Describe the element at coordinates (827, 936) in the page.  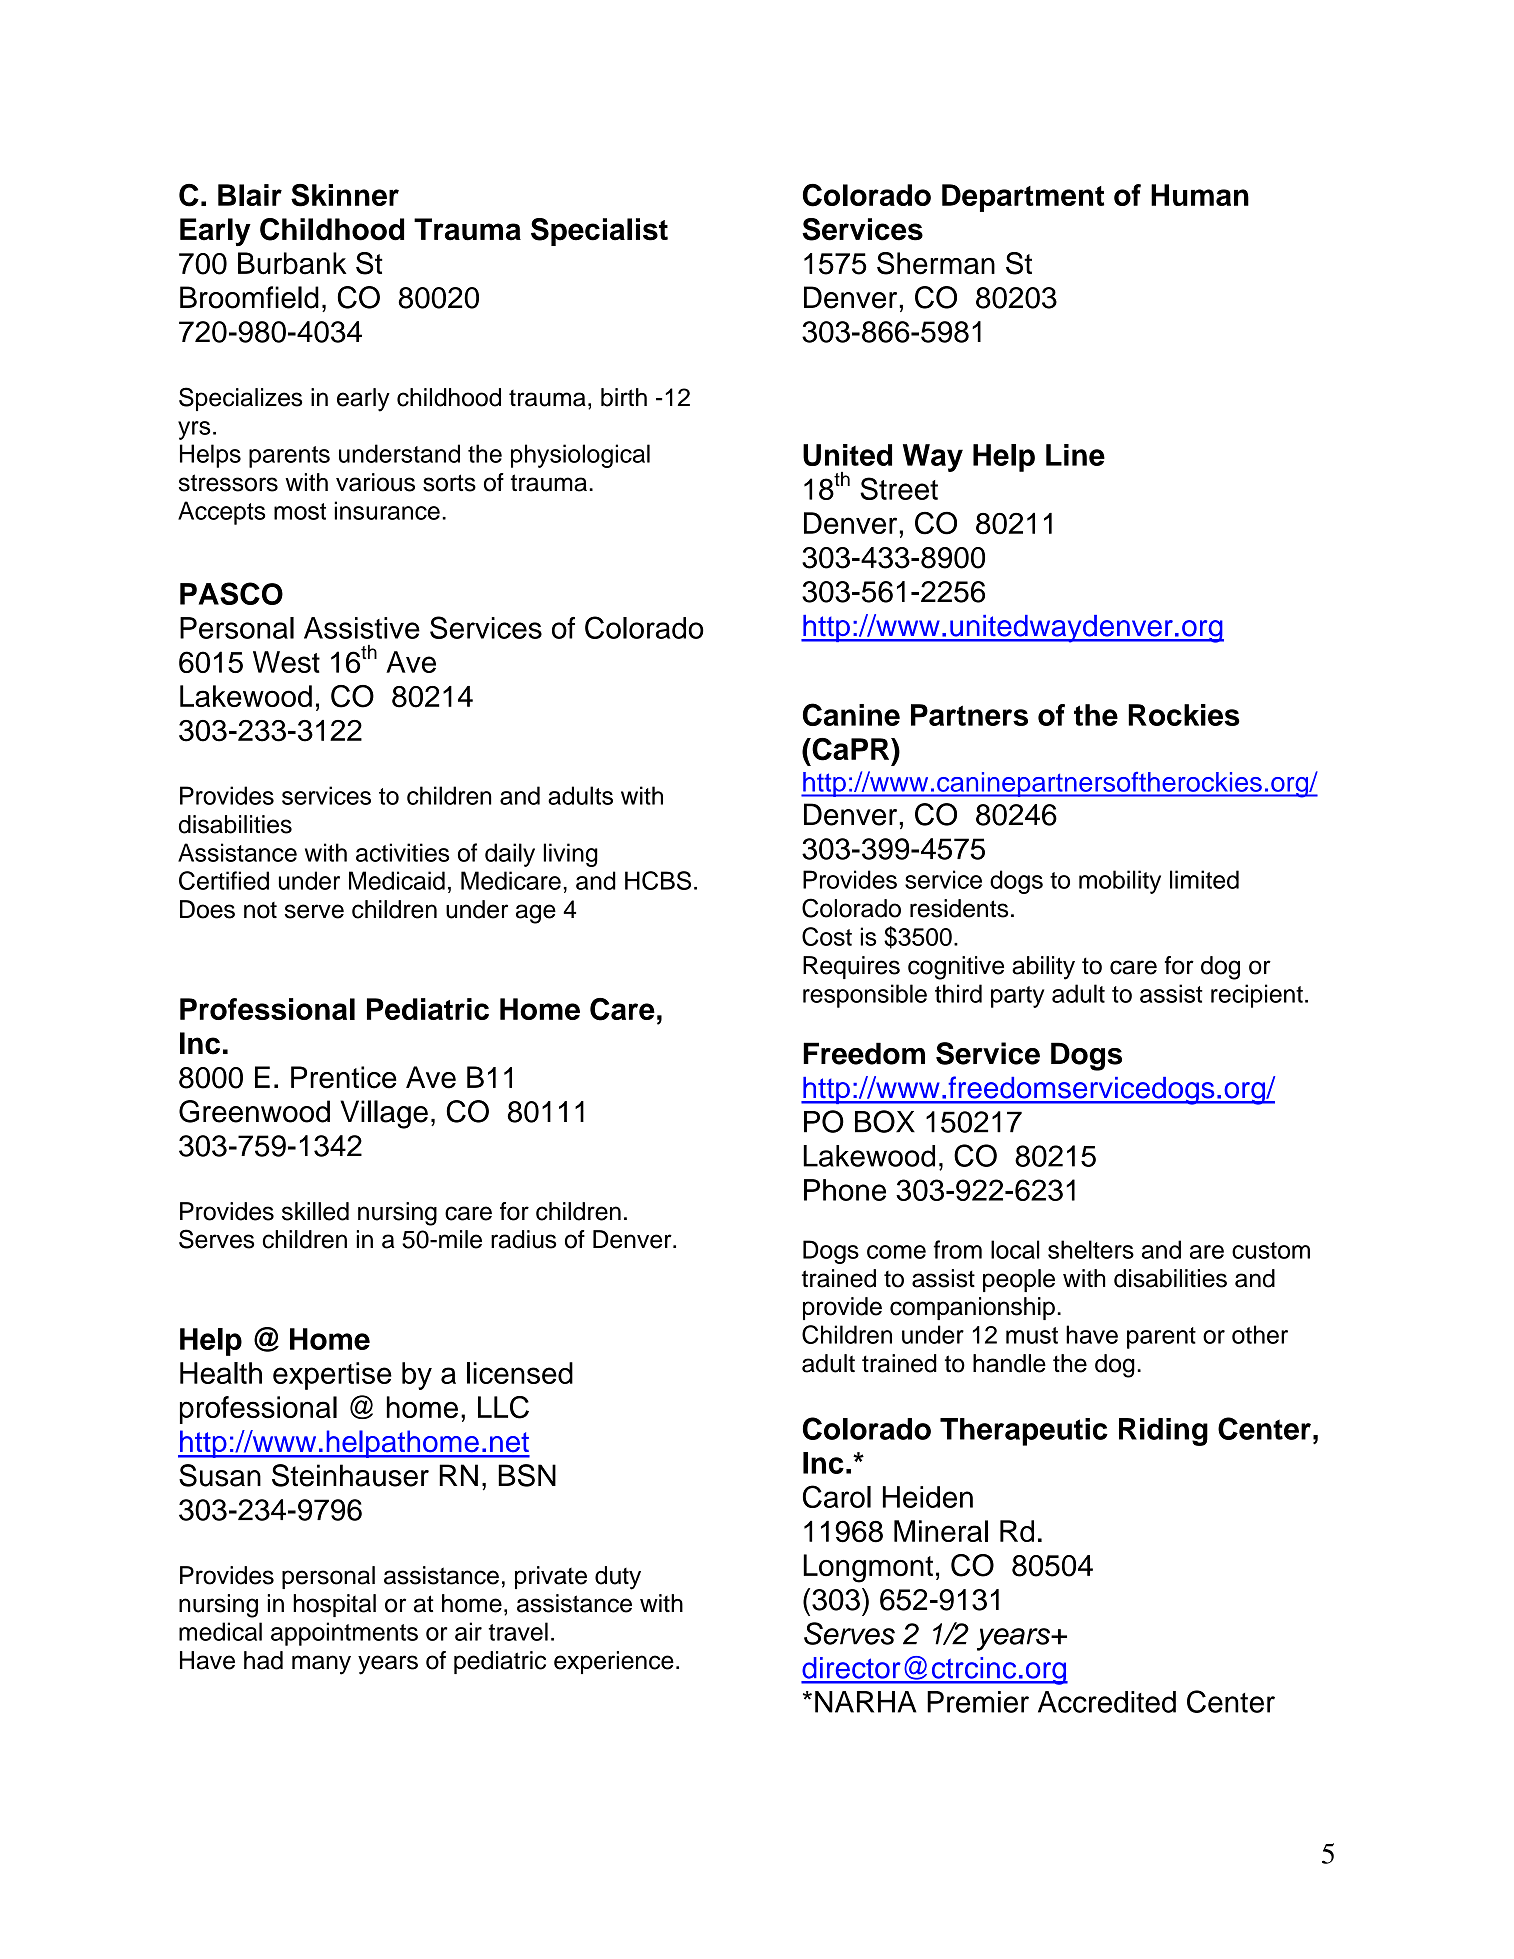
I see `Cost` at that location.
